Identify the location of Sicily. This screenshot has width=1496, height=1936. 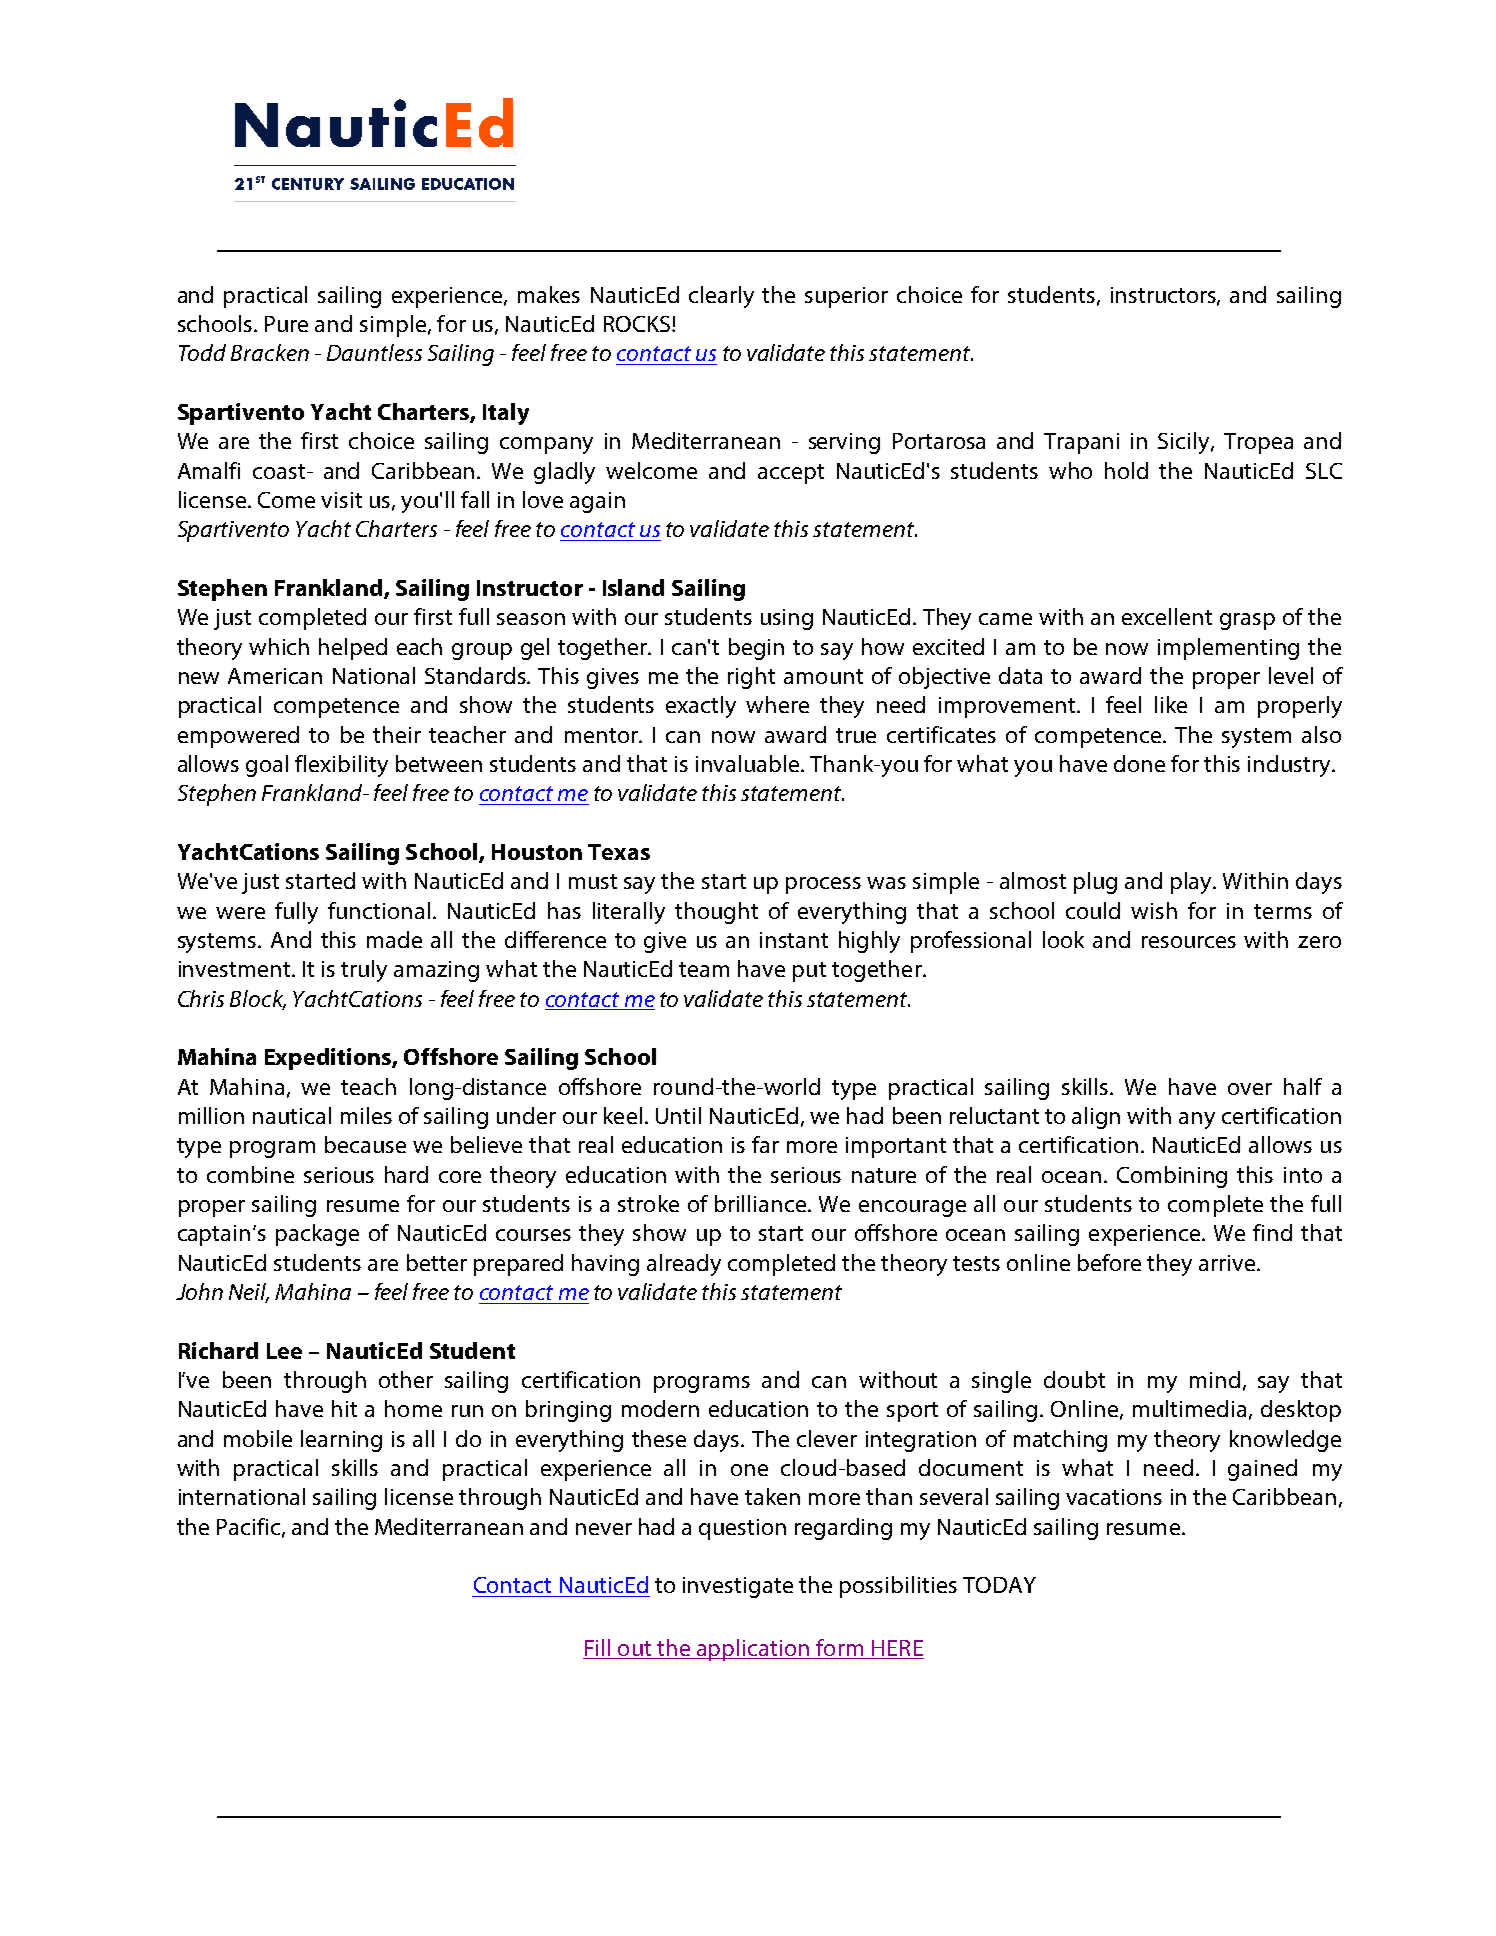
(1185, 443).
